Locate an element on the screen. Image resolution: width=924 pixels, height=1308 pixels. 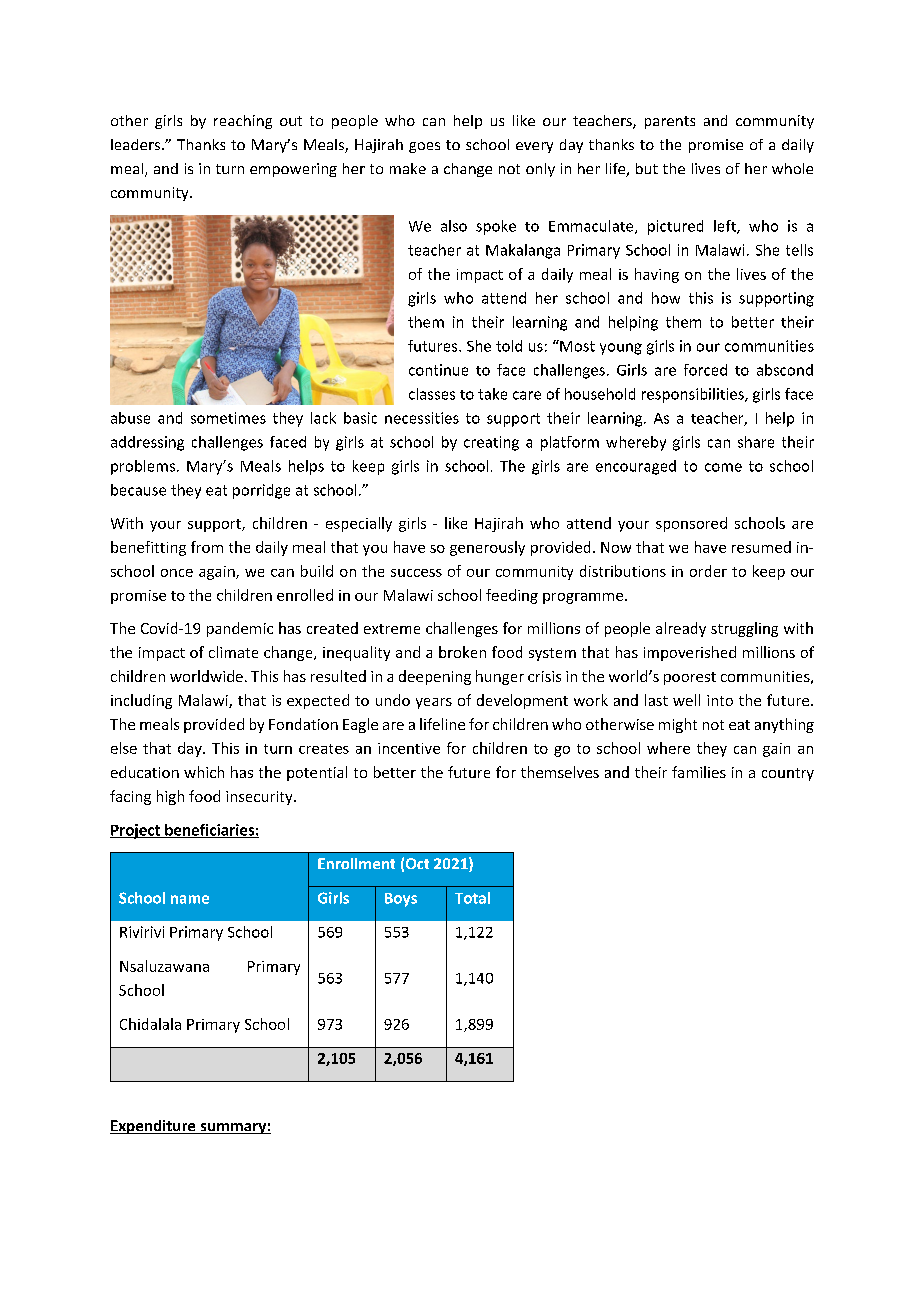
classes is located at coordinates (432, 394).
